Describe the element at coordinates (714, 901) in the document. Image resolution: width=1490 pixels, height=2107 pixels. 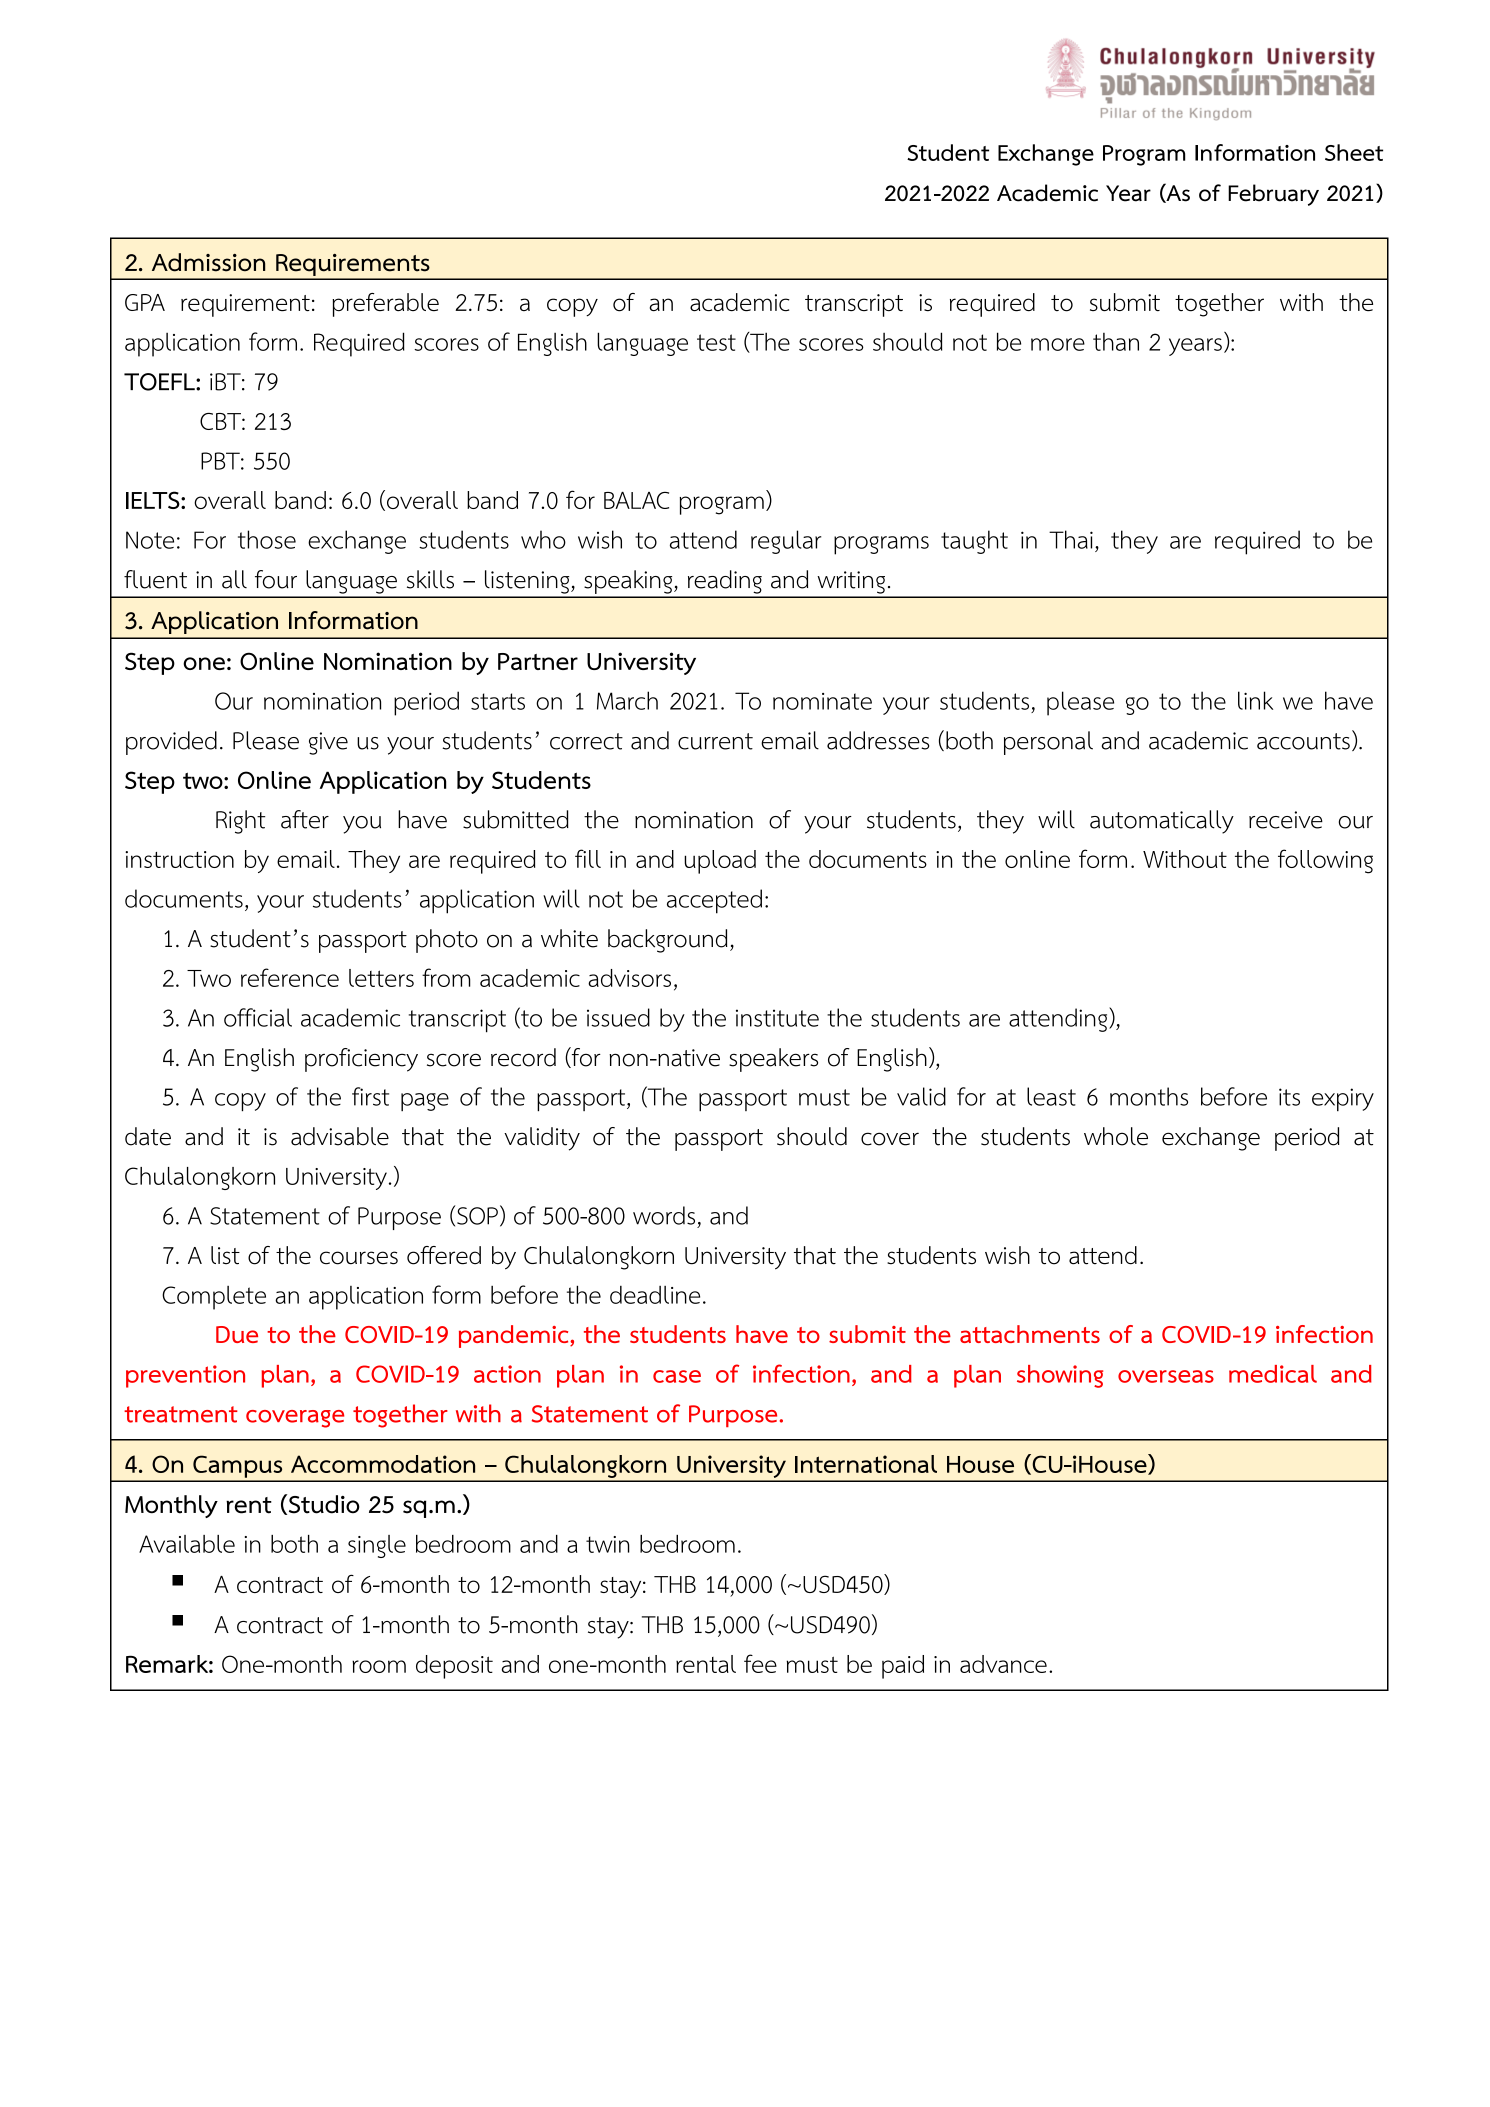
I see `accepted` at that location.
